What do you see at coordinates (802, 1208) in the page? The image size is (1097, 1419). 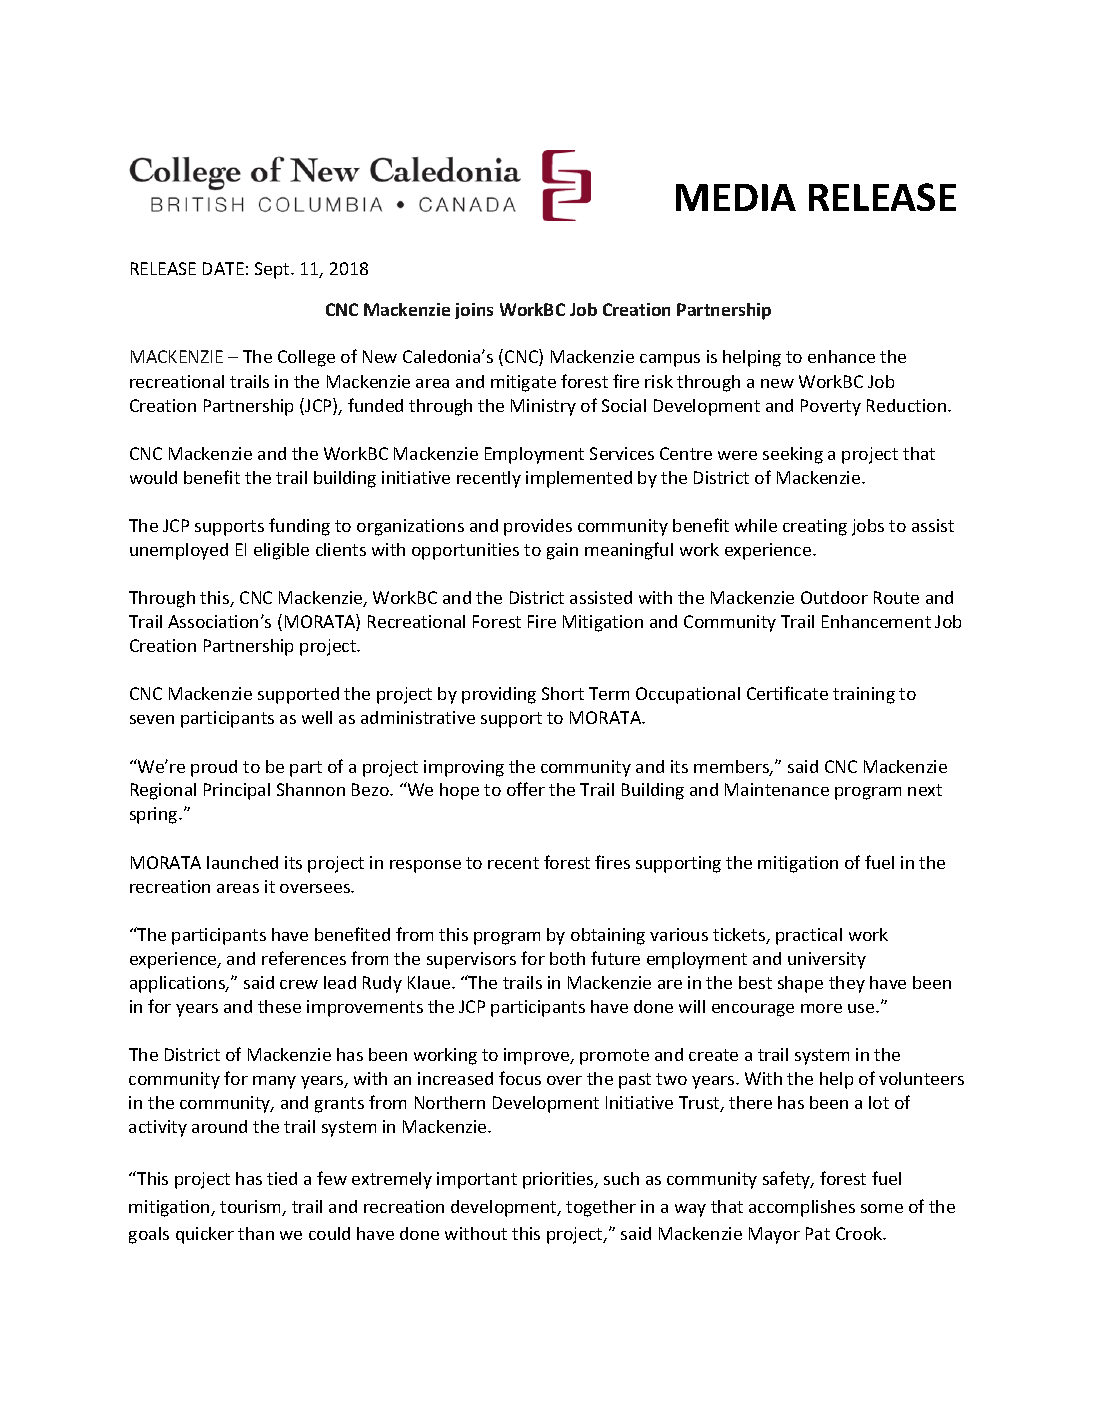 I see `accomplishes` at bounding box center [802, 1208].
